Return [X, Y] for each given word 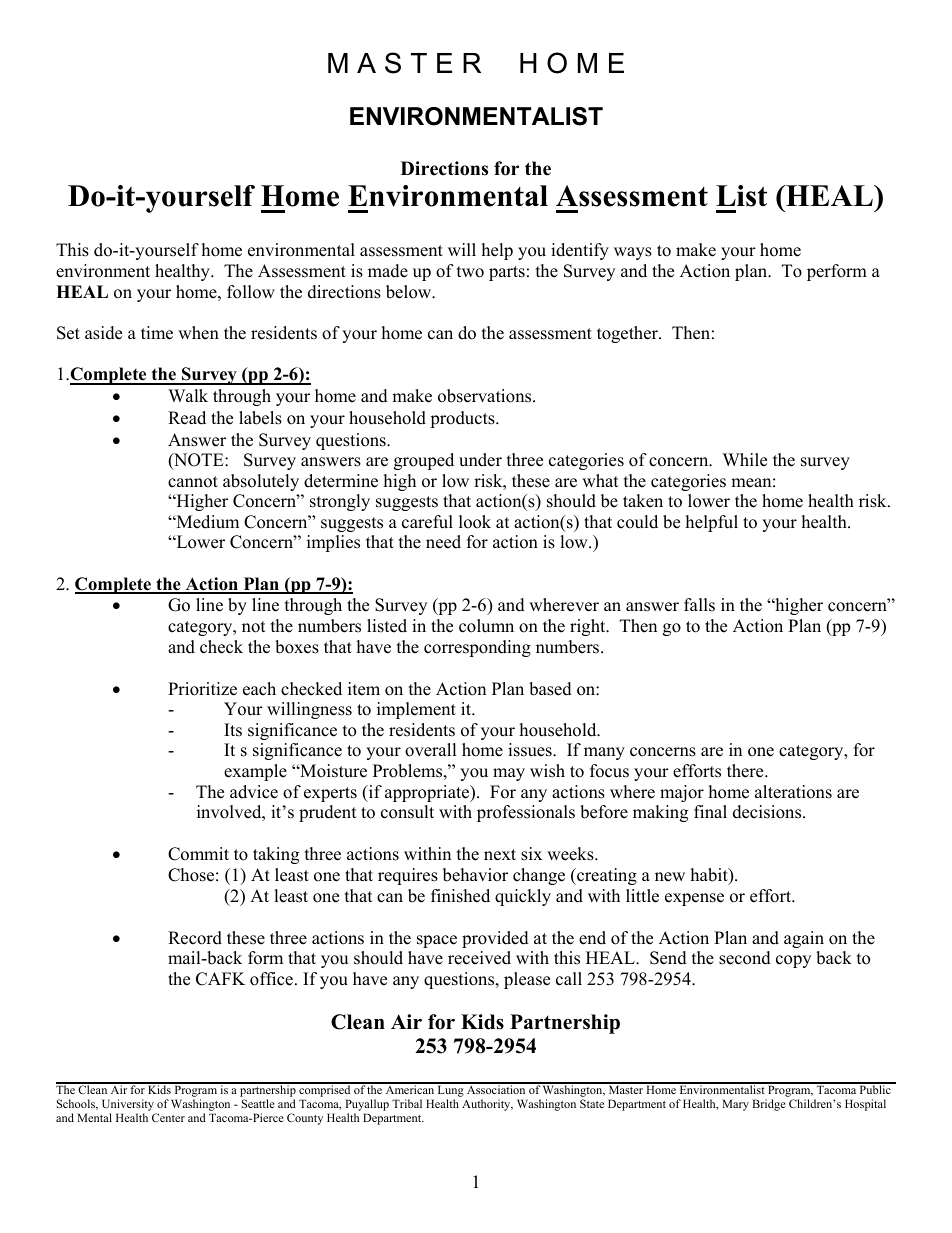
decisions [768, 812]
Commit [198, 854]
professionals [526, 813]
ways [633, 253]
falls [699, 605]
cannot [193, 482]
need [443, 542]
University [129, 1106]
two [470, 272]
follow [251, 292]
